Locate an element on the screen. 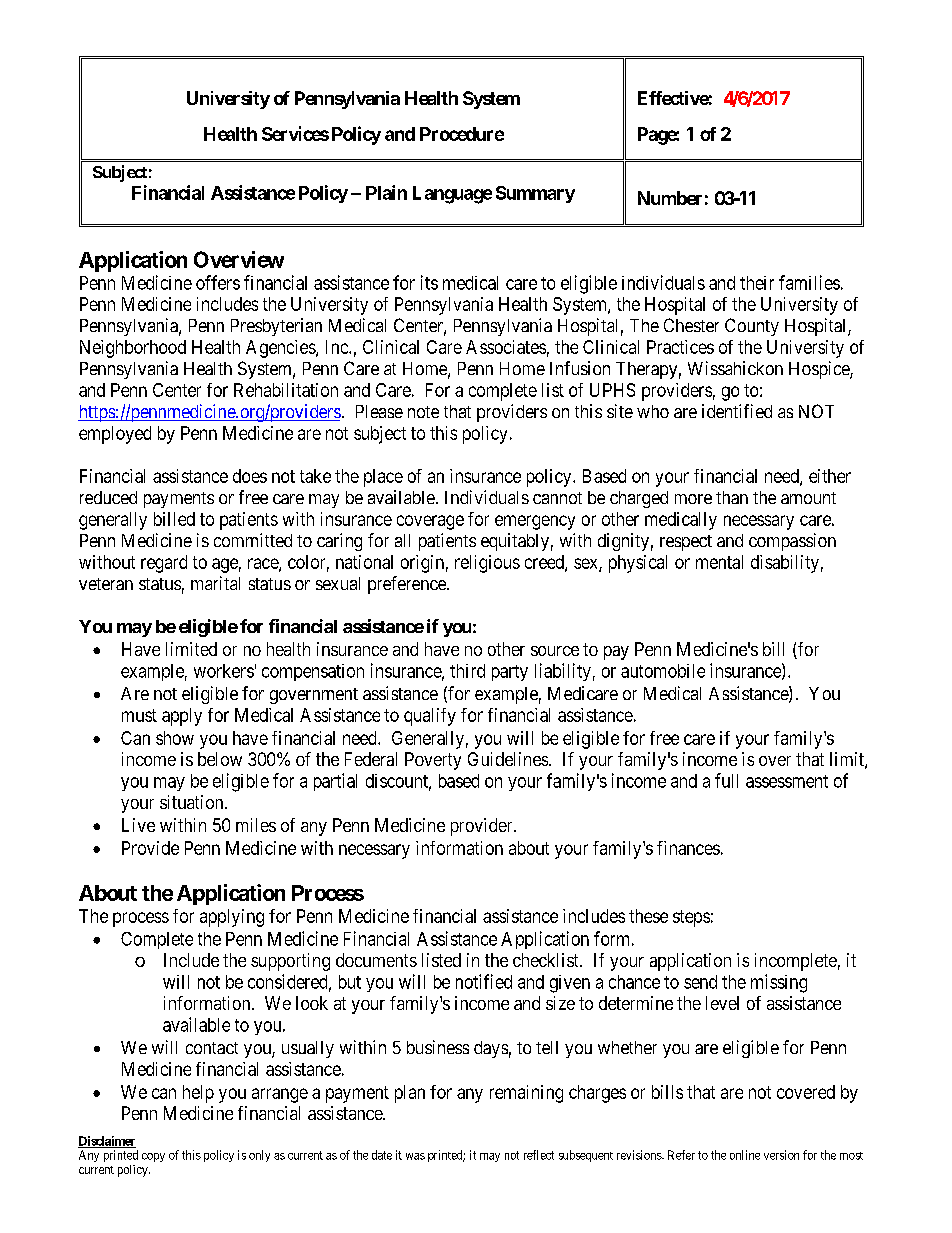 This screenshot has width=952, height=1233. note is located at coordinates (423, 412).
